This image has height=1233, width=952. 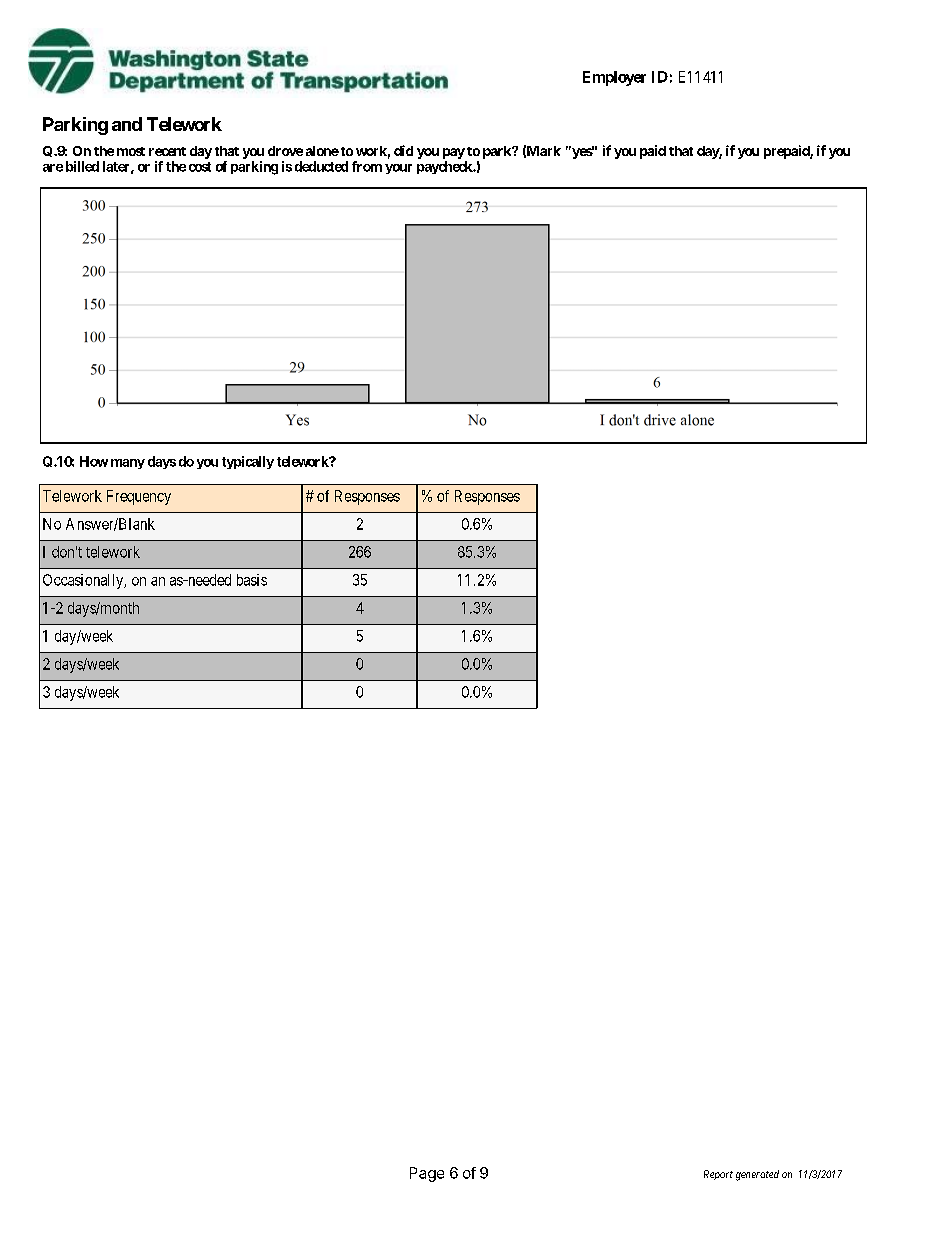 I want to click on Frequency, so click(x=139, y=497).
